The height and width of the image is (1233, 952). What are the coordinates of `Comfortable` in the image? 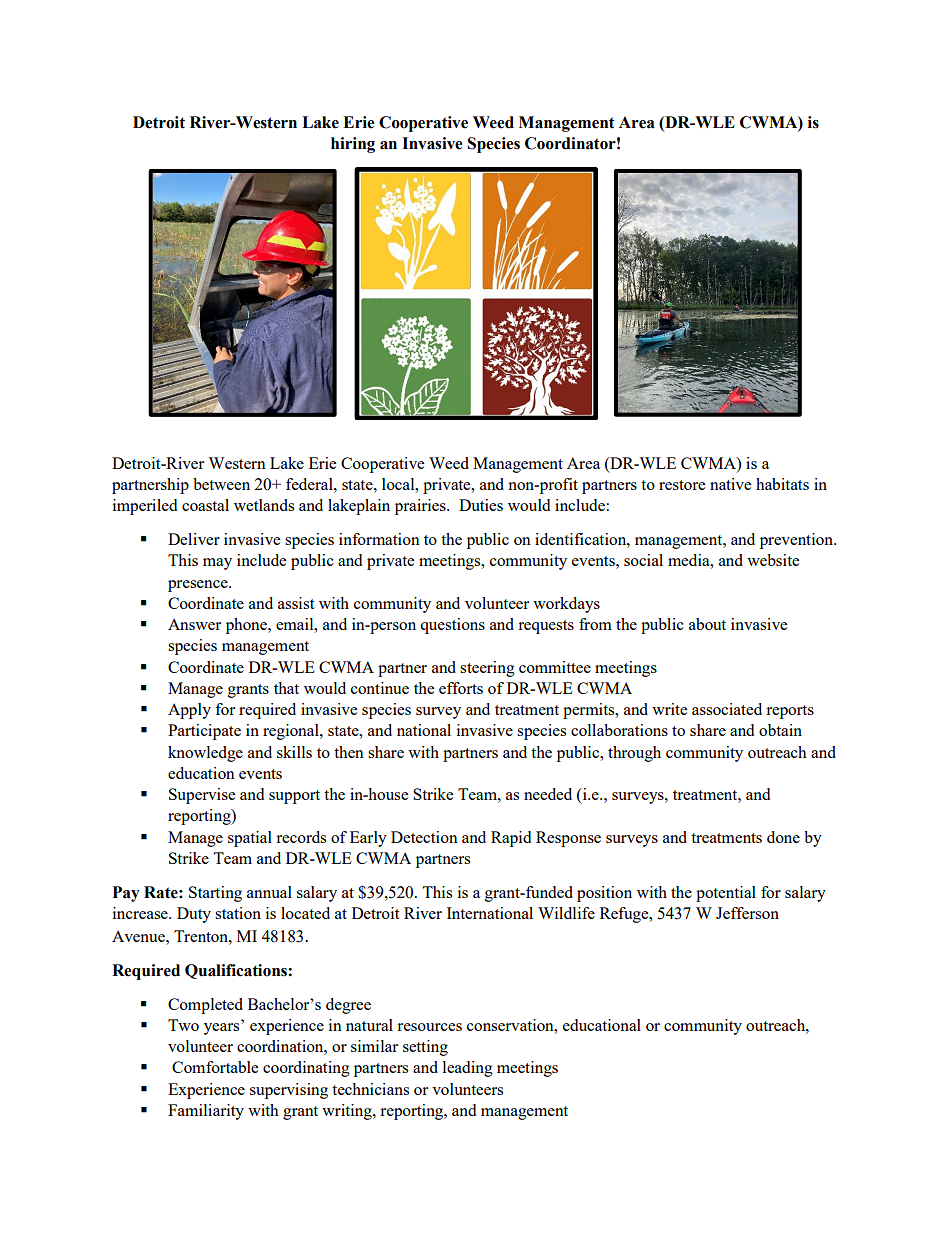 It's located at (215, 1067).
